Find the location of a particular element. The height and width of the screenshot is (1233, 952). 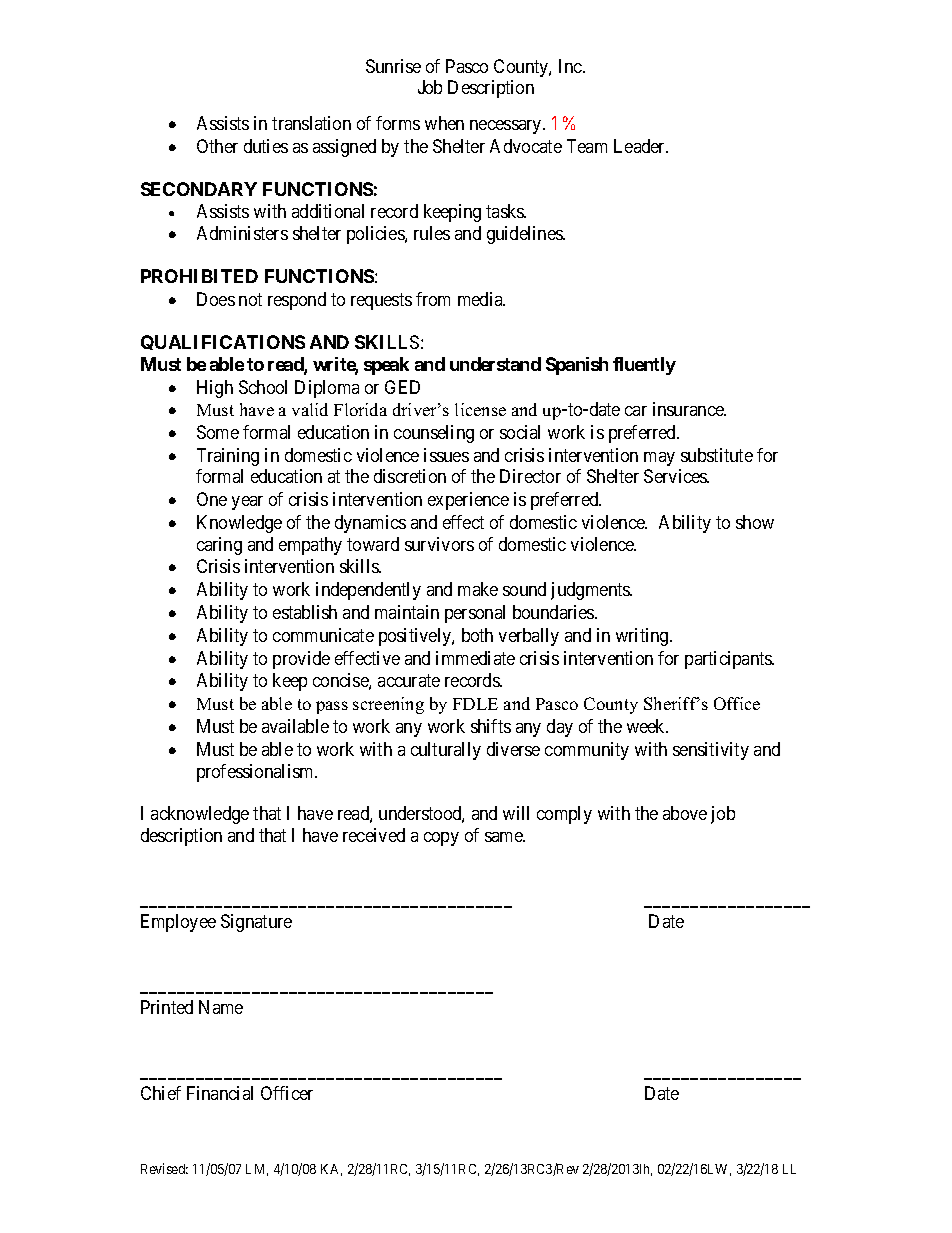

caring is located at coordinates (219, 546).
